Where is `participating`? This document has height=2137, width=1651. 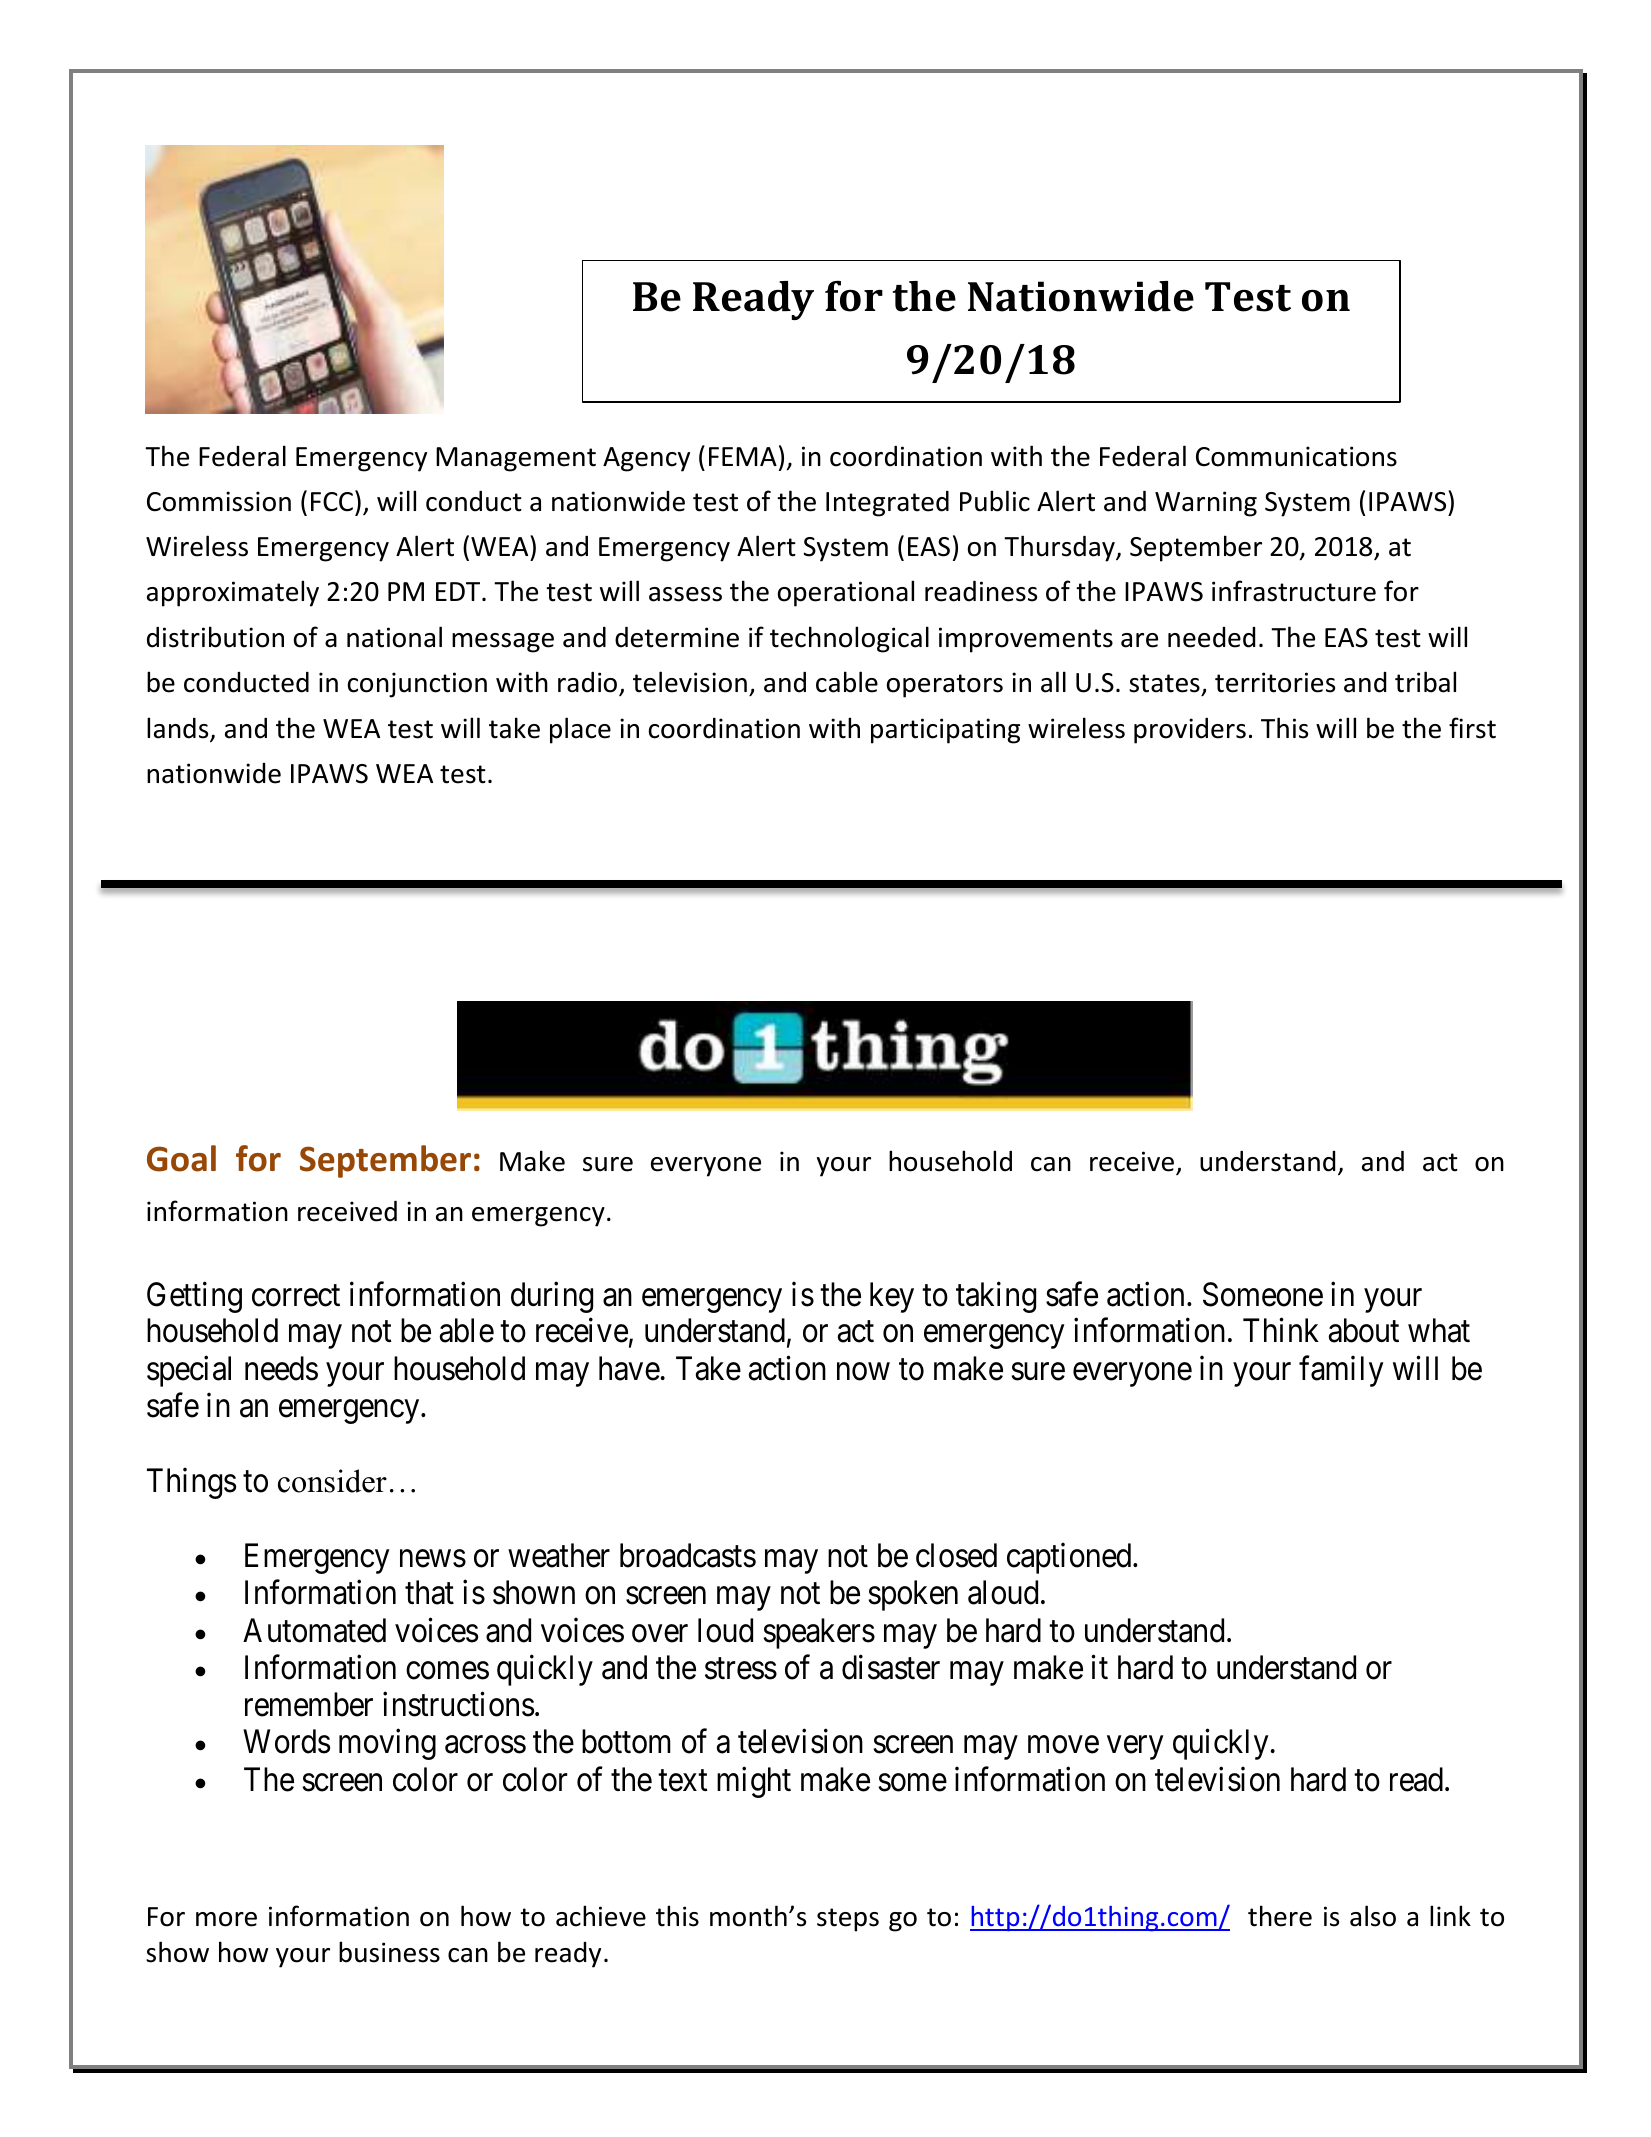
participating is located at coordinates (945, 731).
